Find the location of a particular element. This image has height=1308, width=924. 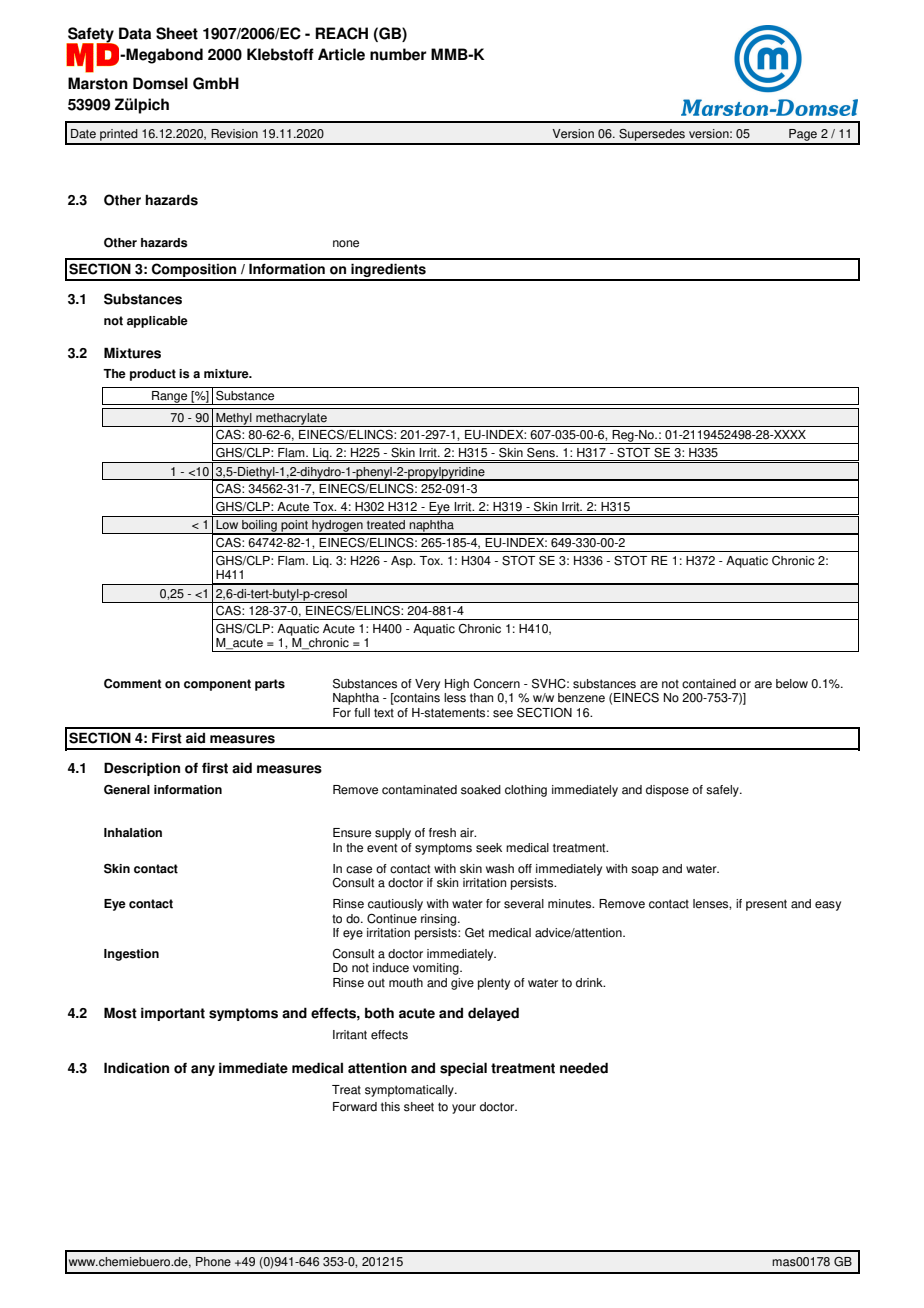

Get is located at coordinates (474, 933).
